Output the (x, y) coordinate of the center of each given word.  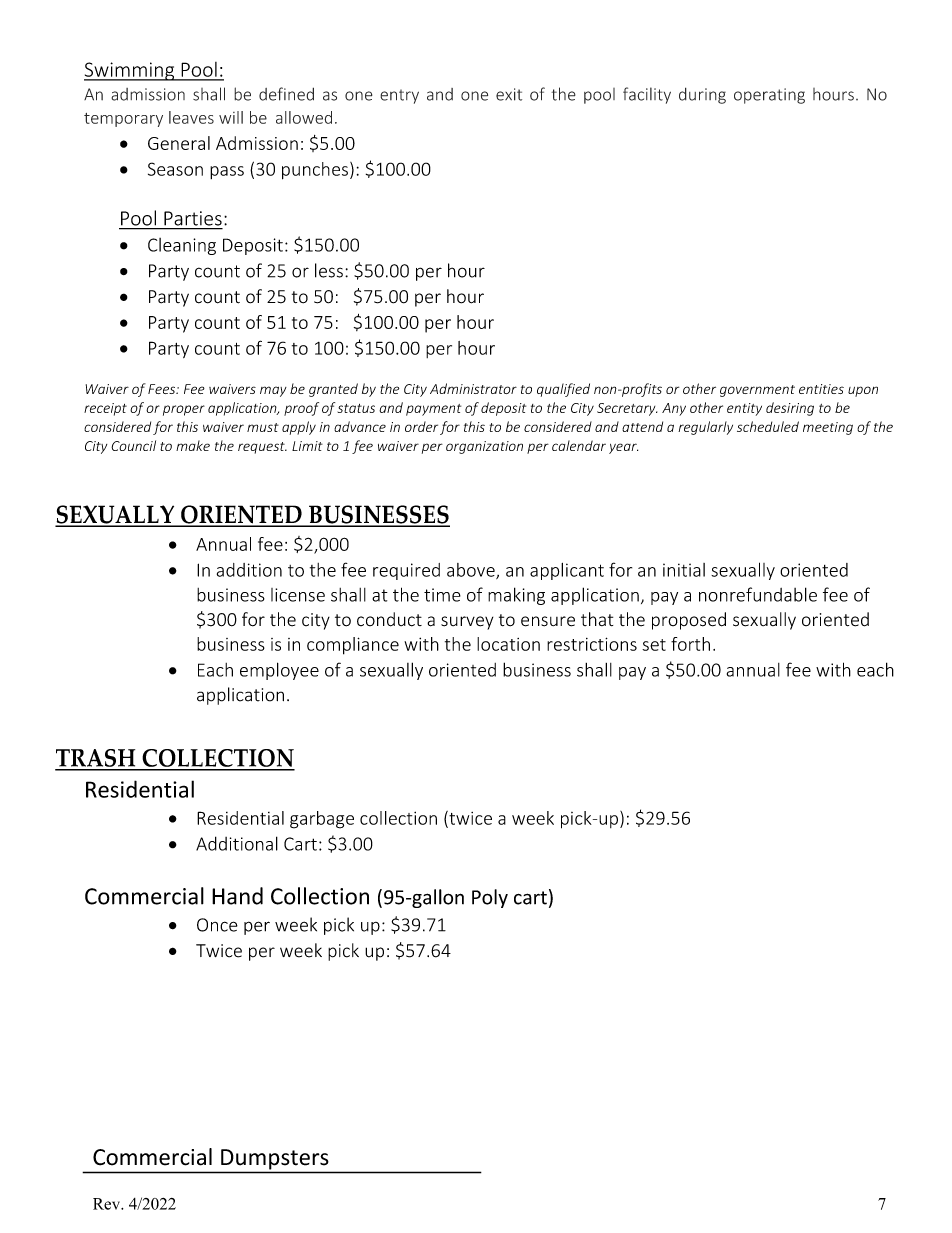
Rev (108, 1204)
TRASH (96, 759)
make (193, 445)
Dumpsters (274, 1159)
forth (690, 644)
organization (484, 447)
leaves (191, 117)
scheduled (768, 426)
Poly (490, 898)
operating (769, 96)
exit (509, 94)
